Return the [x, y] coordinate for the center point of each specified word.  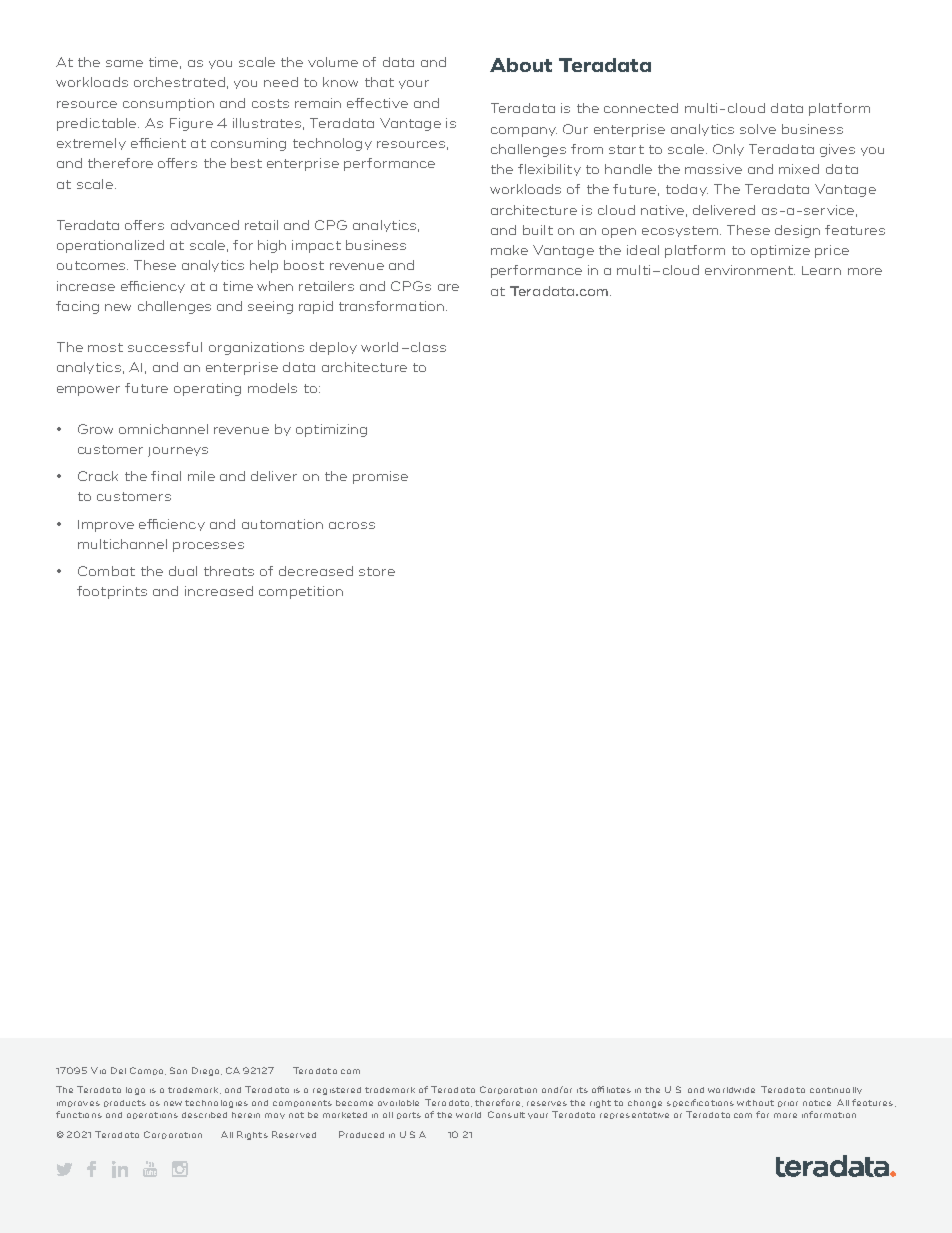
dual [183, 571]
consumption [168, 104]
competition [301, 592]
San [178, 1070]
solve [758, 129]
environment [750, 270]
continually [836, 1090]
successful [165, 347]
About [521, 65]
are [448, 287]
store [377, 571]
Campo [148, 1071]
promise [380, 477]
